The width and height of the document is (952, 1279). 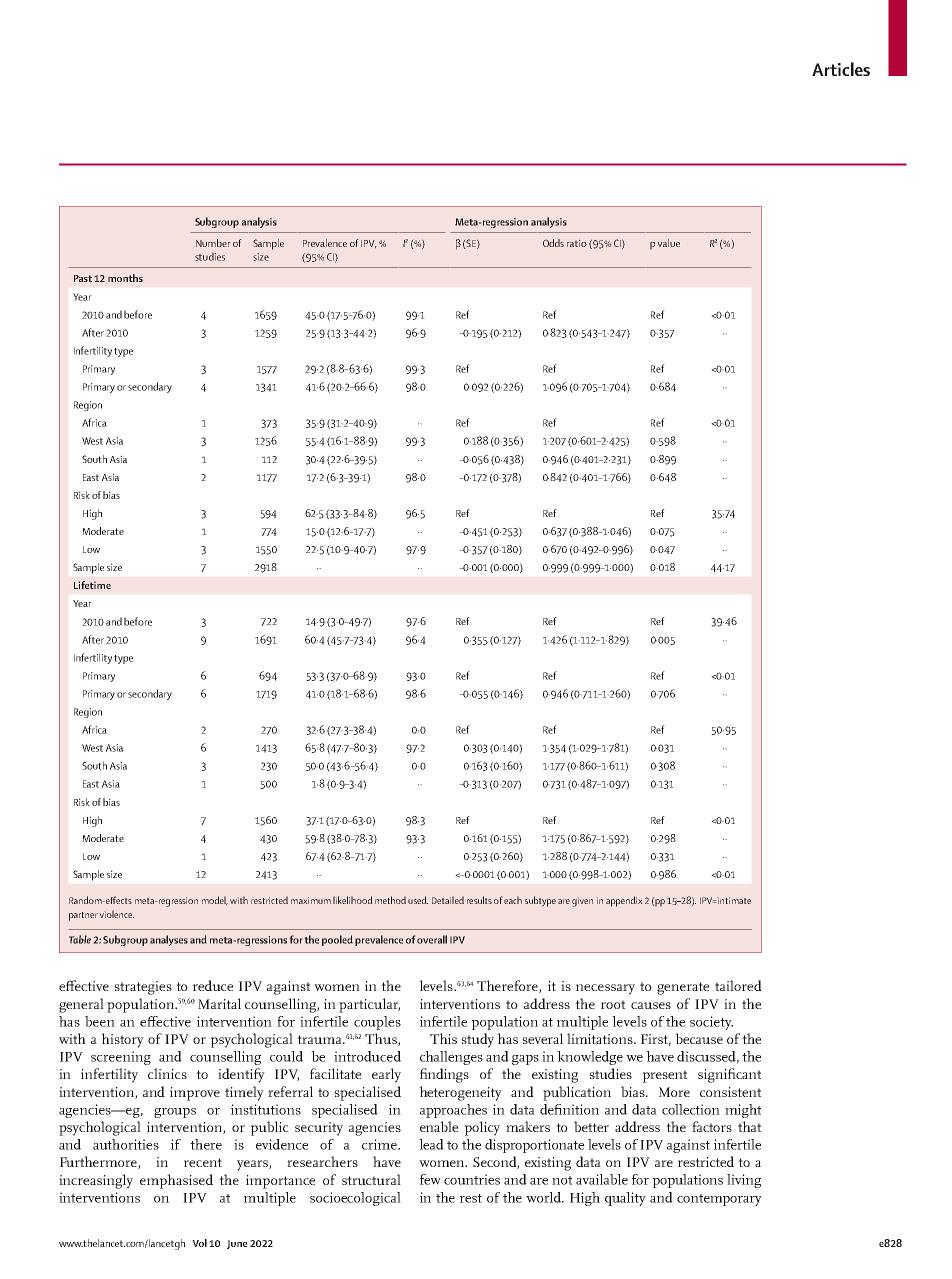 I want to click on appendix, so click(x=624, y=901).
